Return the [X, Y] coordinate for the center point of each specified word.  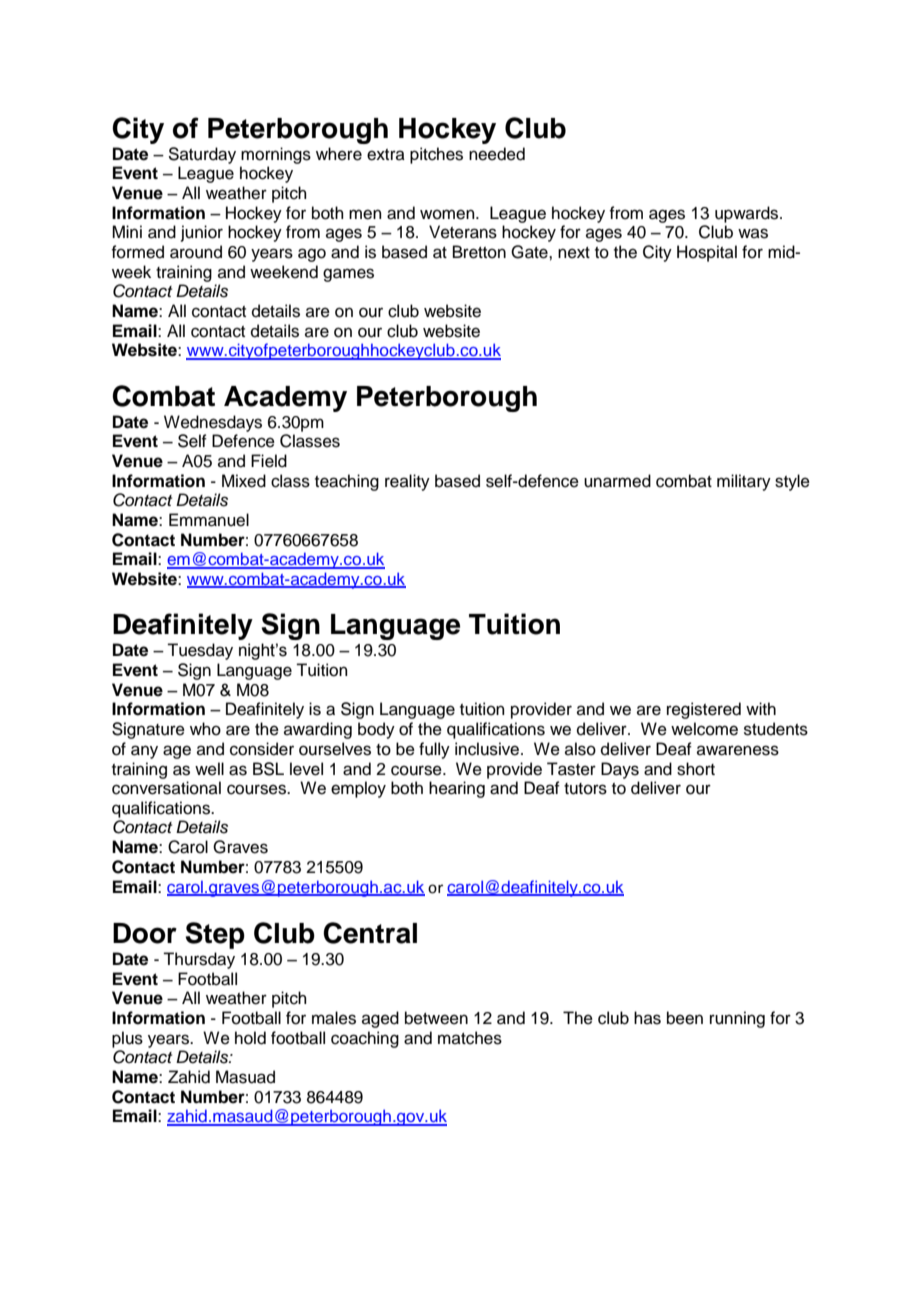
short [696, 769]
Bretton [479, 252]
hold [250, 1038]
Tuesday [200, 651]
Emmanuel [209, 520]
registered [704, 710]
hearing [457, 789]
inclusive [488, 749]
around [196, 252]
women [448, 214]
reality [407, 482]
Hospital [707, 253]
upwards [748, 214]
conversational [166, 788]
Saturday [202, 155]
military [744, 482]
